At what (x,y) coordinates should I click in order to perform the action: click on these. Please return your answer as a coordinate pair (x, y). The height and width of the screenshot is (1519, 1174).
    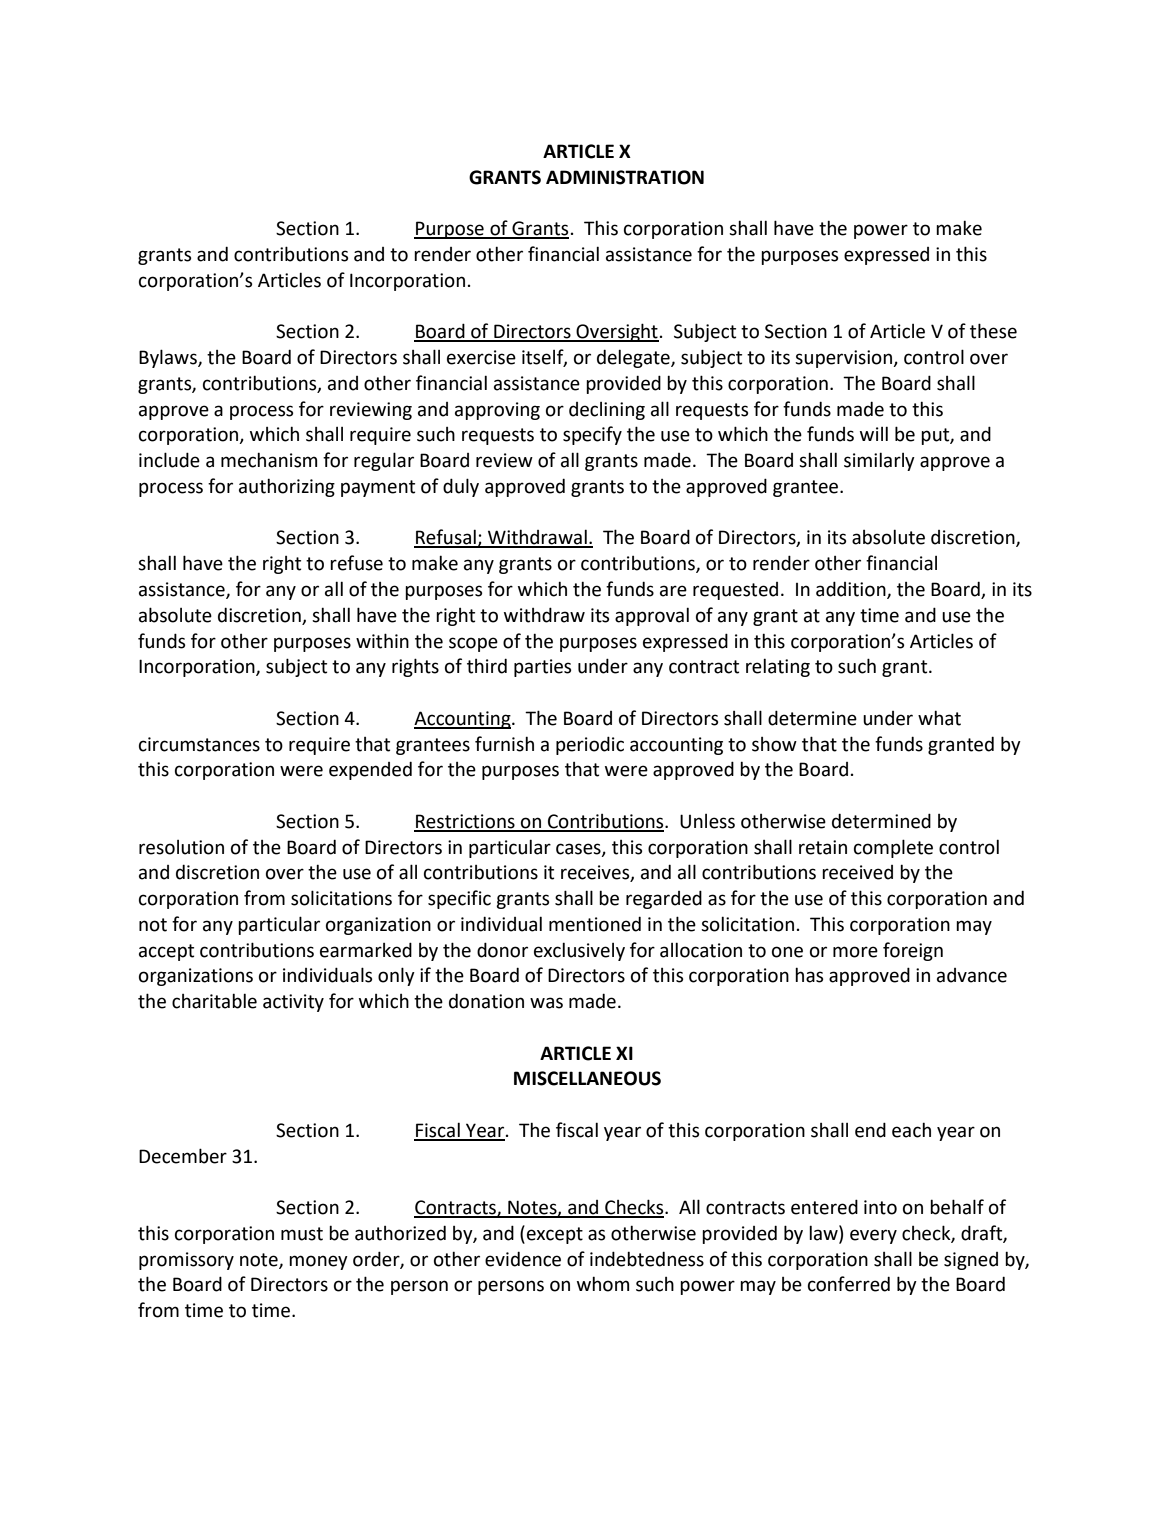
    Looking at the image, I should click on (993, 331).
